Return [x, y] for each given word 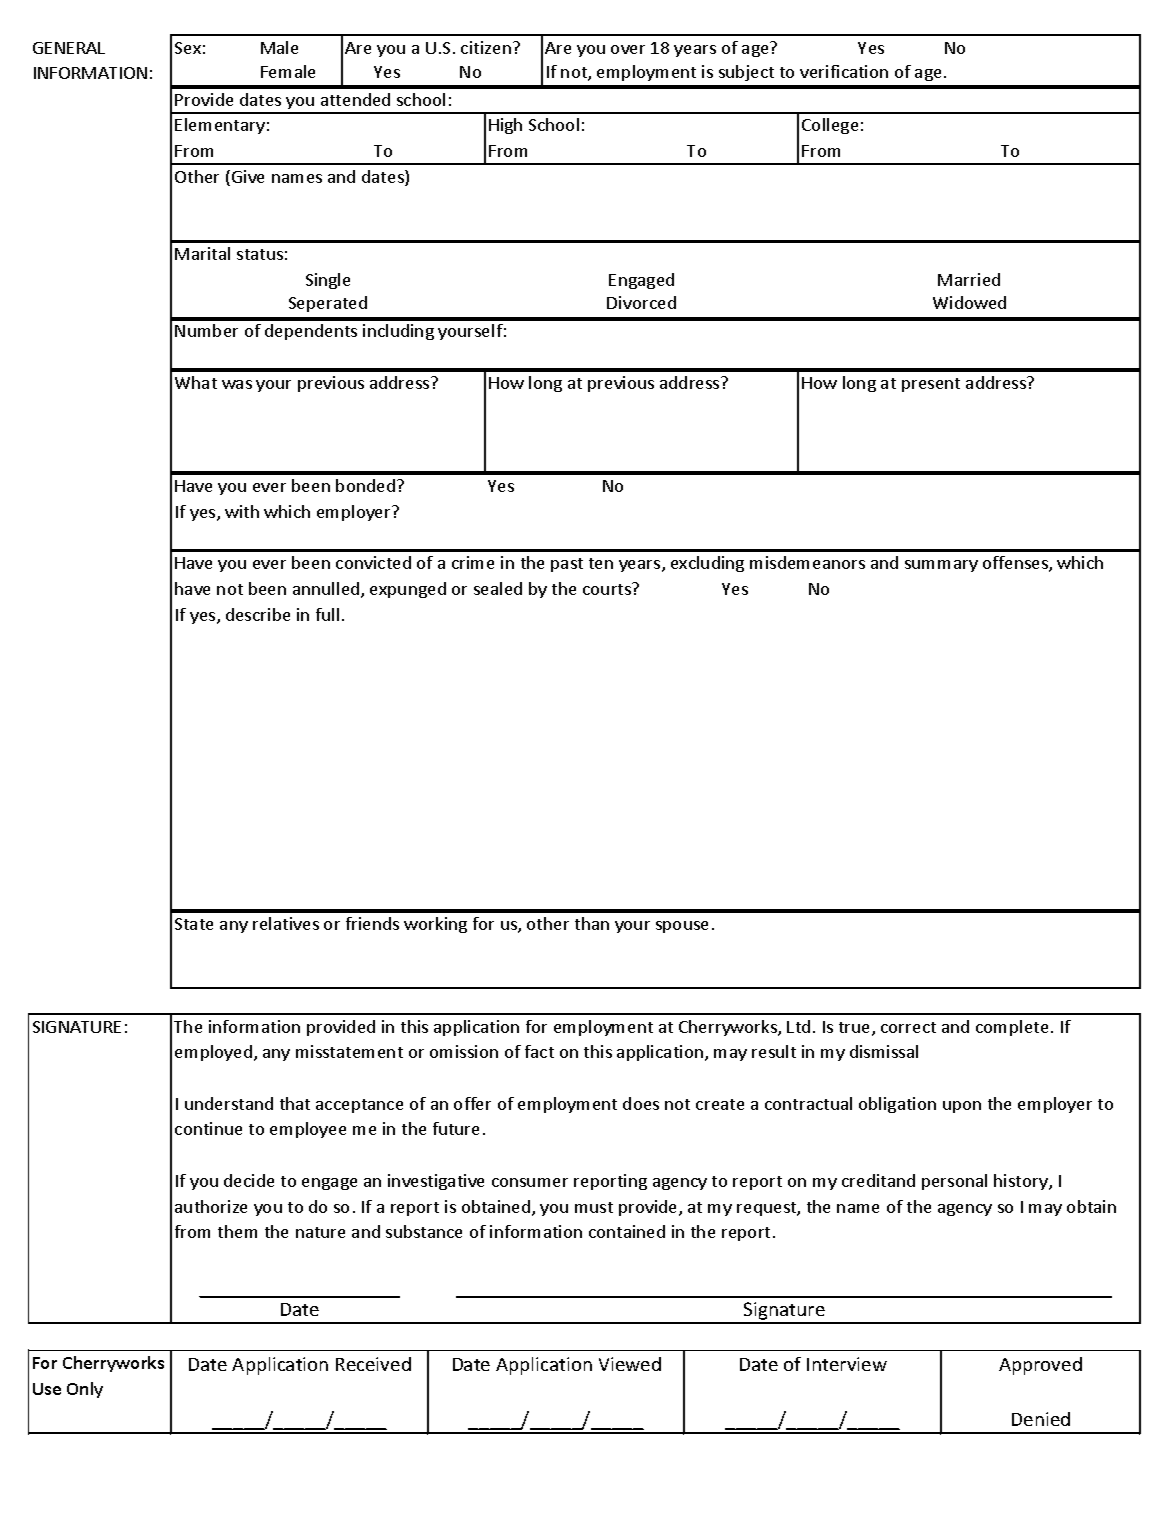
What [196, 382]
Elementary [220, 126]
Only [85, 1390]
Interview [847, 1364]
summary [941, 566]
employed [213, 1053]
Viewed [630, 1364]
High [505, 126]
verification [844, 71]
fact [539, 1051]
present [931, 385]
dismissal [884, 1051]
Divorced [641, 302]
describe [258, 614]
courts [608, 588]
